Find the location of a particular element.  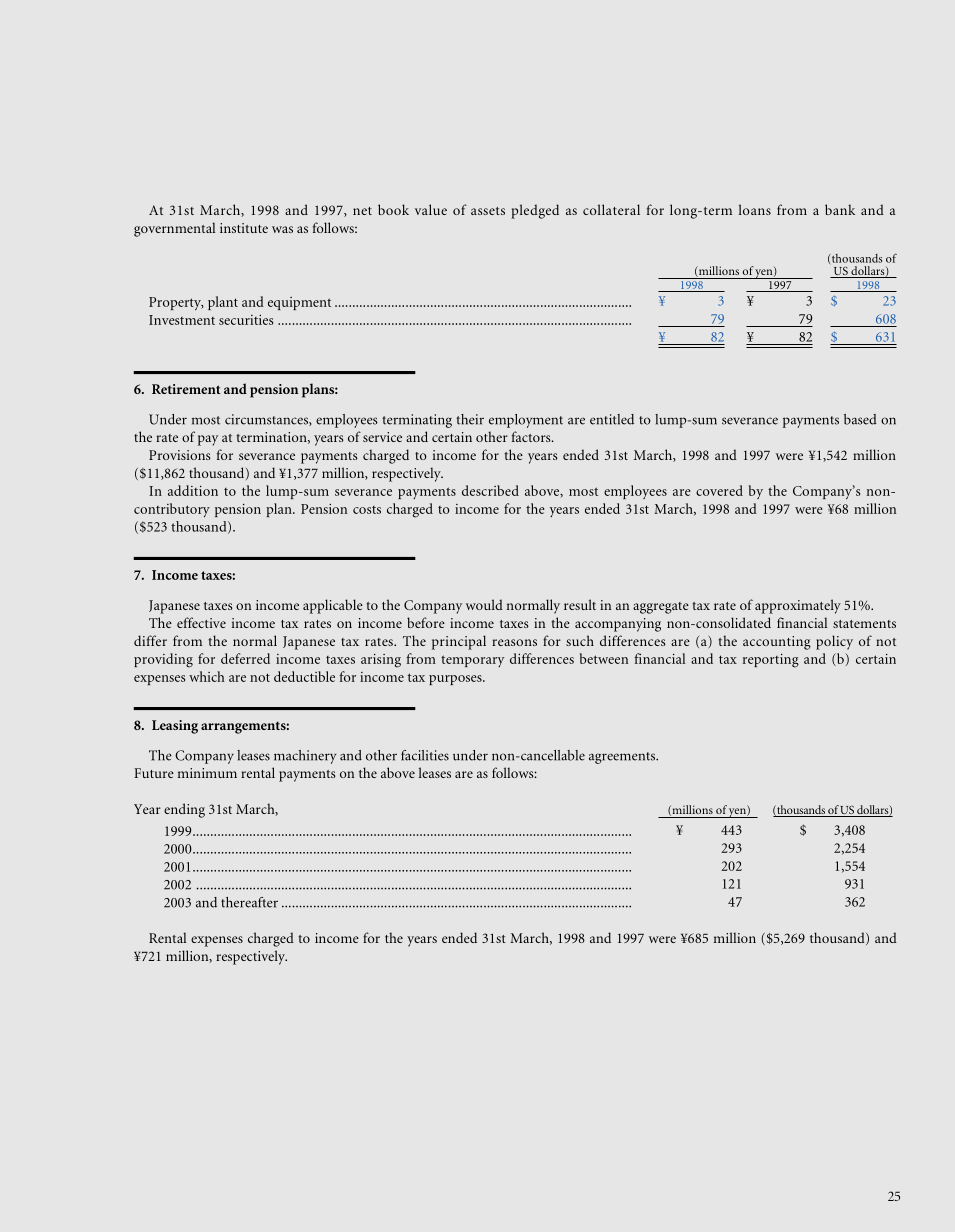

institute is located at coordinates (244, 228).
